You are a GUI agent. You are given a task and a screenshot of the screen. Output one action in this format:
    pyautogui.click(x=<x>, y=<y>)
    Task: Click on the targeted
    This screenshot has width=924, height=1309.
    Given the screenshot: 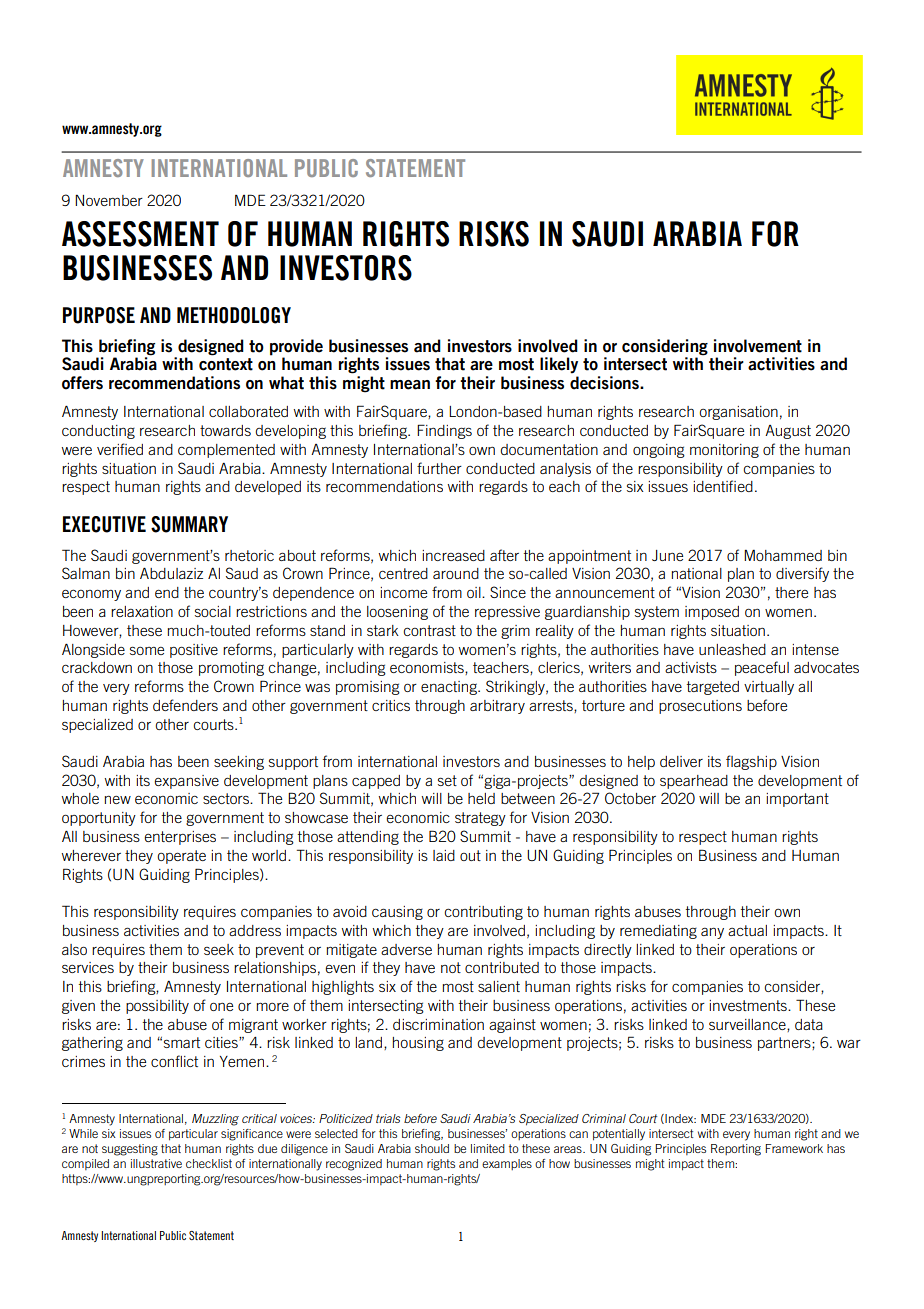 What is the action you would take?
    pyautogui.click(x=713, y=688)
